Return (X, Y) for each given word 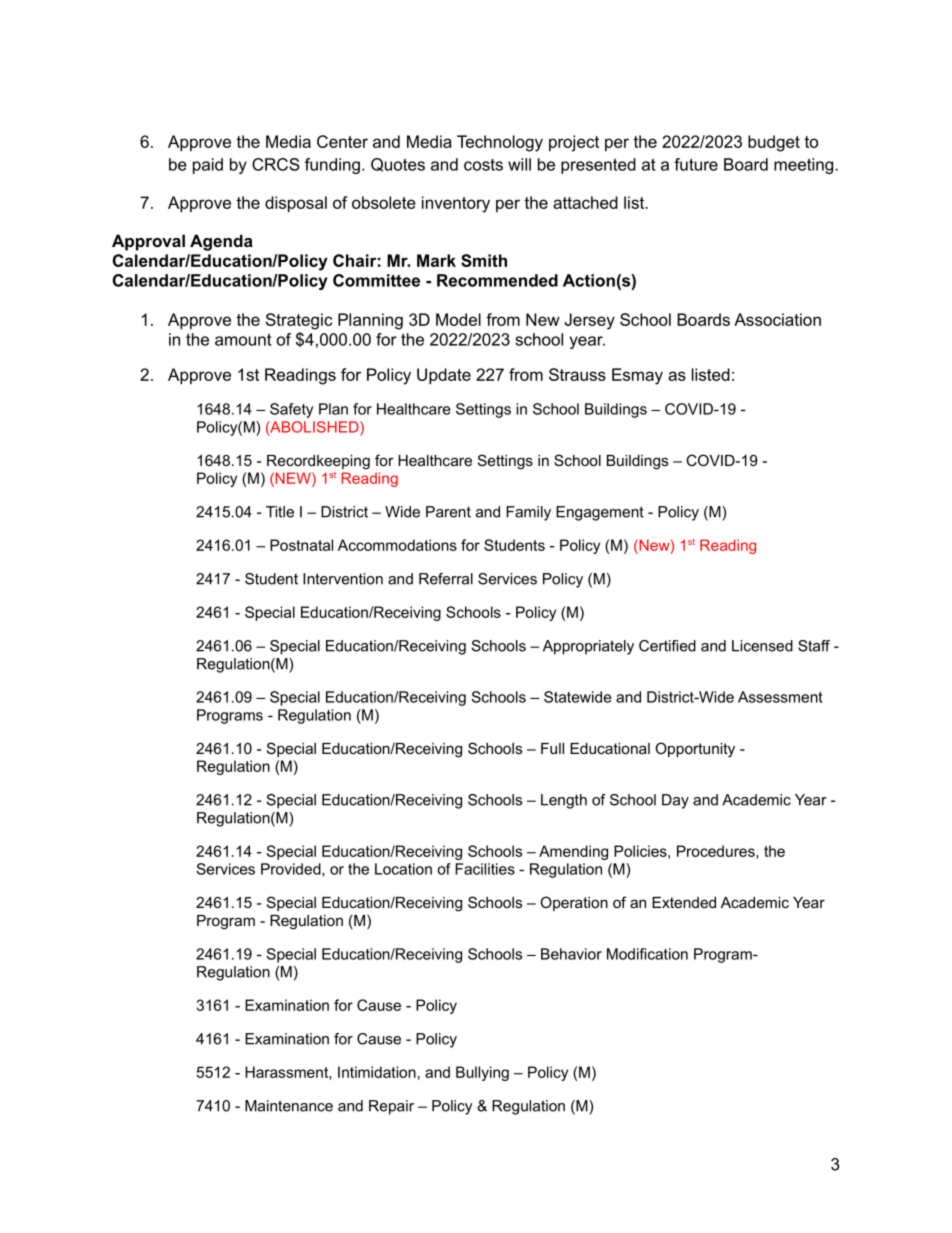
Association (777, 319)
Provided (292, 870)
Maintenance (289, 1106)
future (696, 164)
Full (552, 748)
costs (483, 165)
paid (208, 166)
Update (444, 376)
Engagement (600, 513)
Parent (448, 512)
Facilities (485, 869)
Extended (684, 902)
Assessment (780, 697)
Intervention (343, 579)
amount (243, 340)
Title (280, 512)
